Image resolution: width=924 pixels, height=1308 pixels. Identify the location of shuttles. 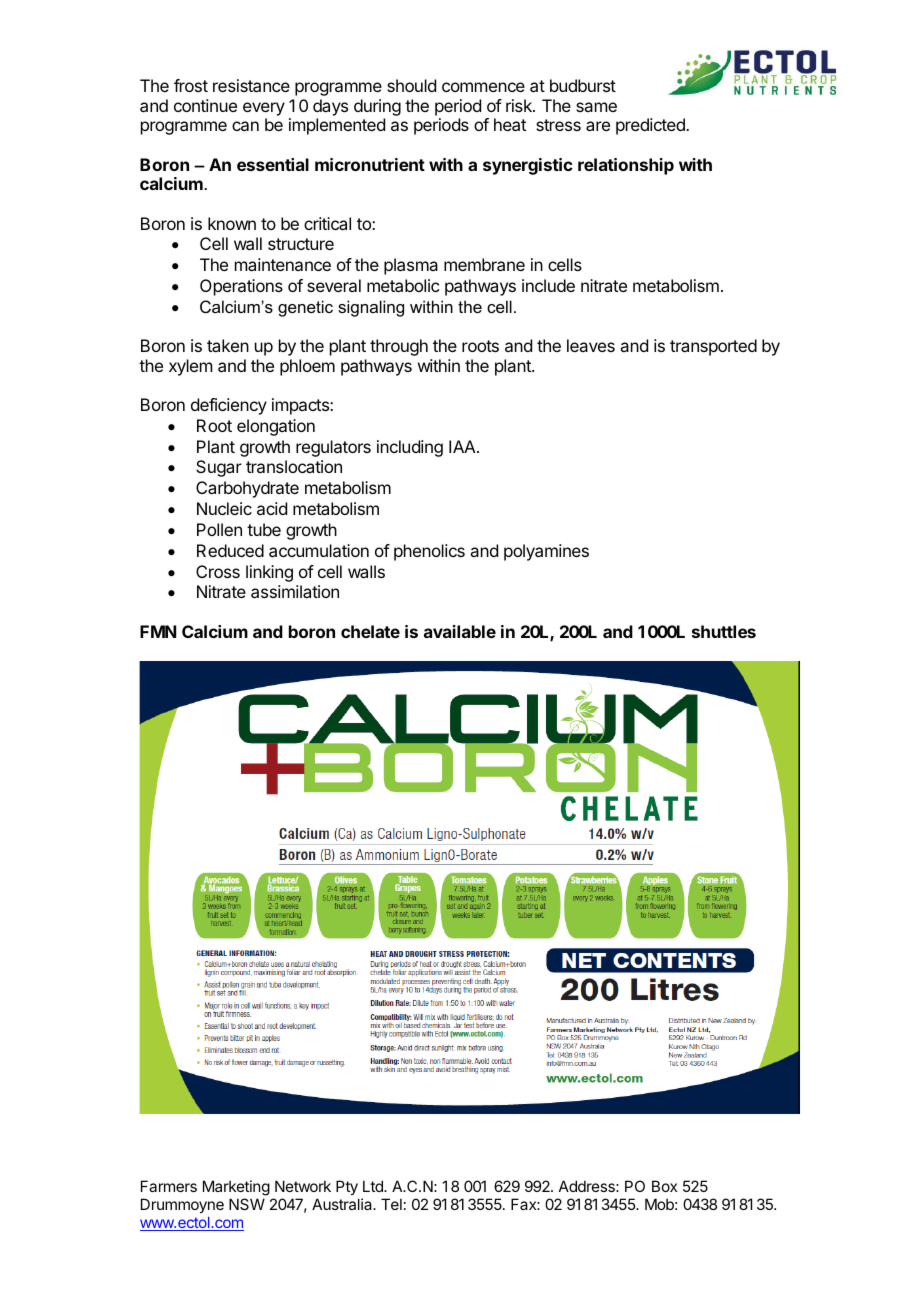
(724, 631).
